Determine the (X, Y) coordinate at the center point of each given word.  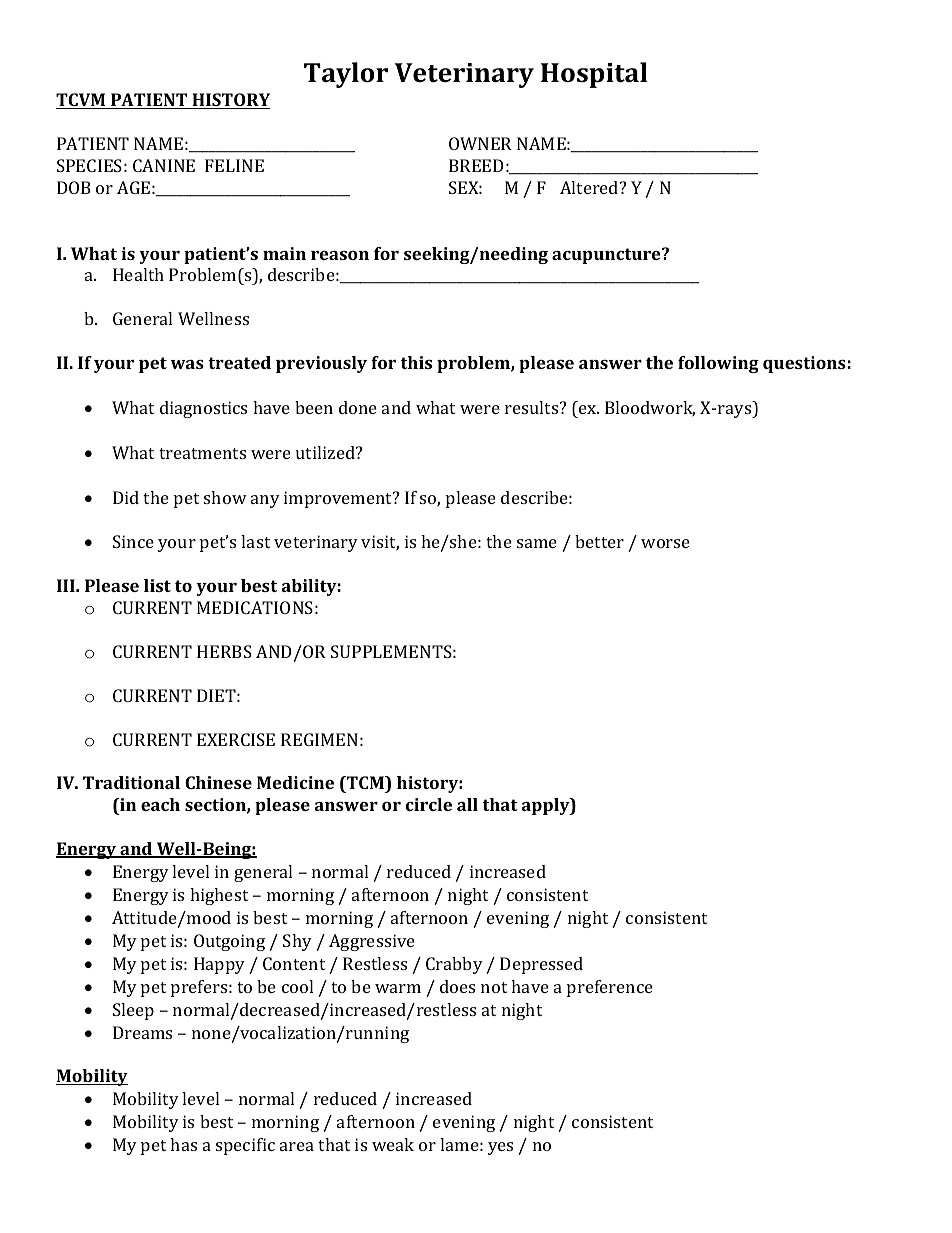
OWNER (480, 143)
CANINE (164, 165)
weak (393, 1144)
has (183, 1144)
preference (610, 988)
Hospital (594, 75)
